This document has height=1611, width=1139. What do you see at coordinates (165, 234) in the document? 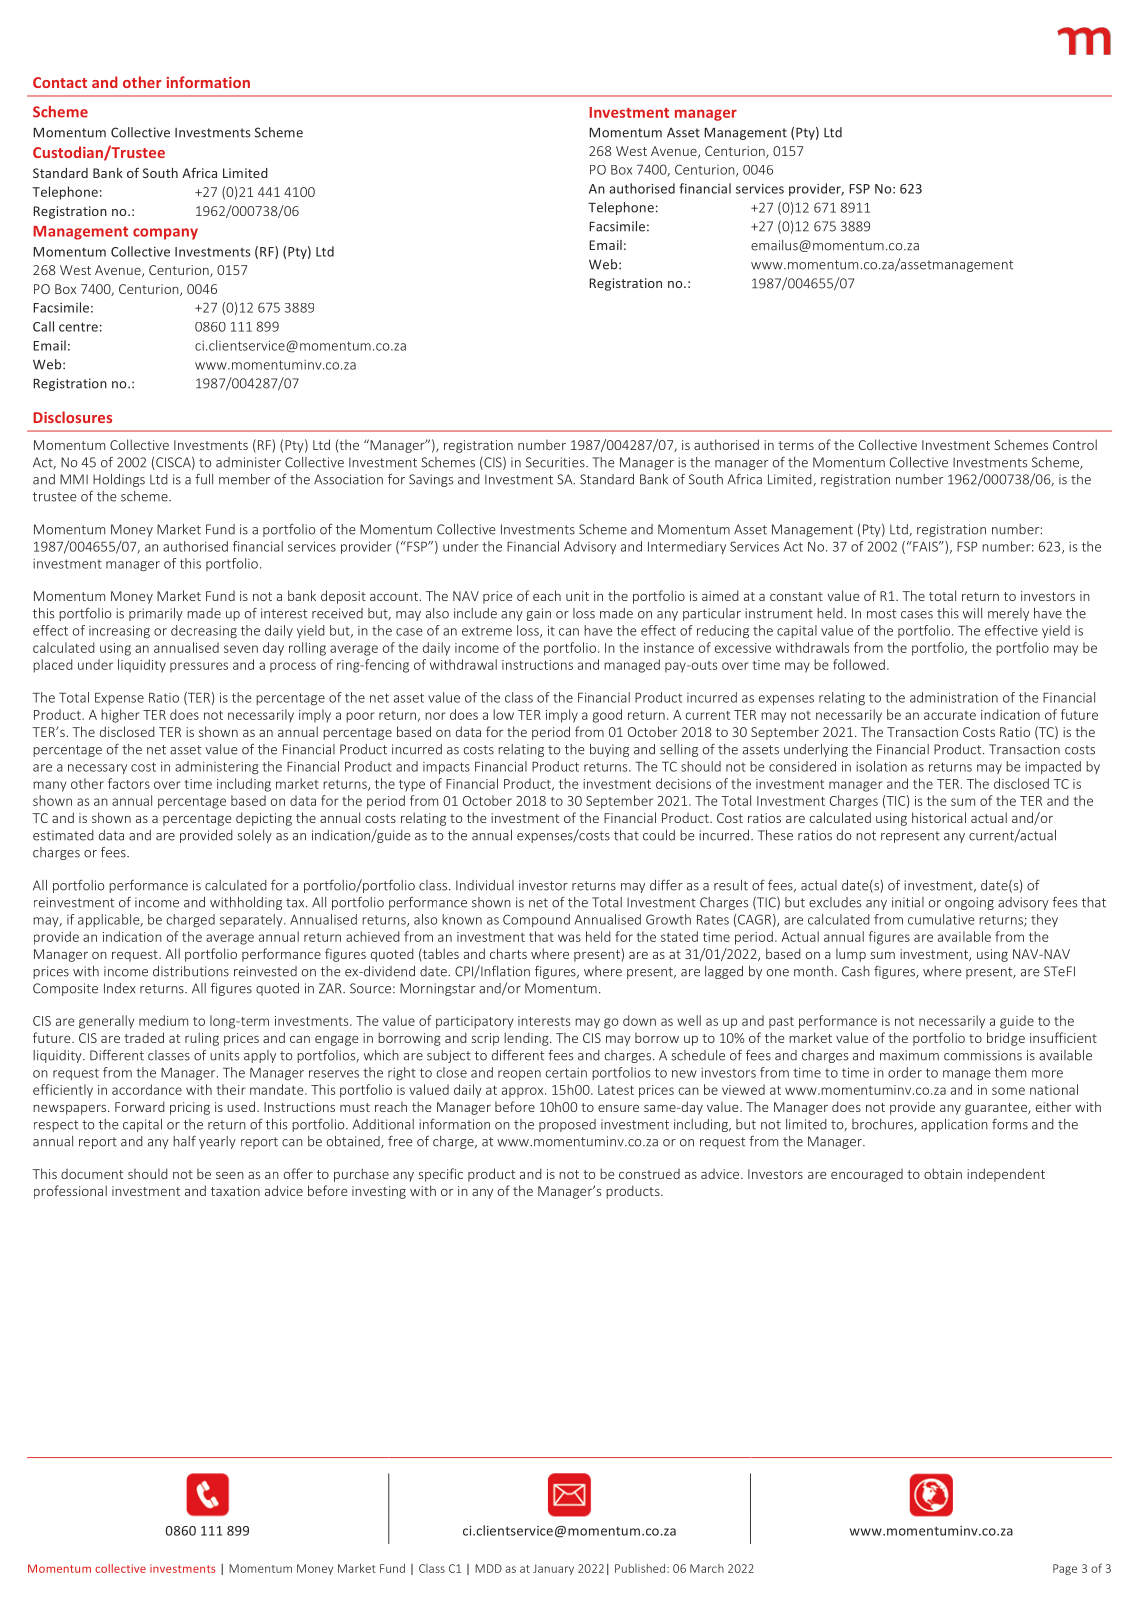
I see `company` at bounding box center [165, 234].
